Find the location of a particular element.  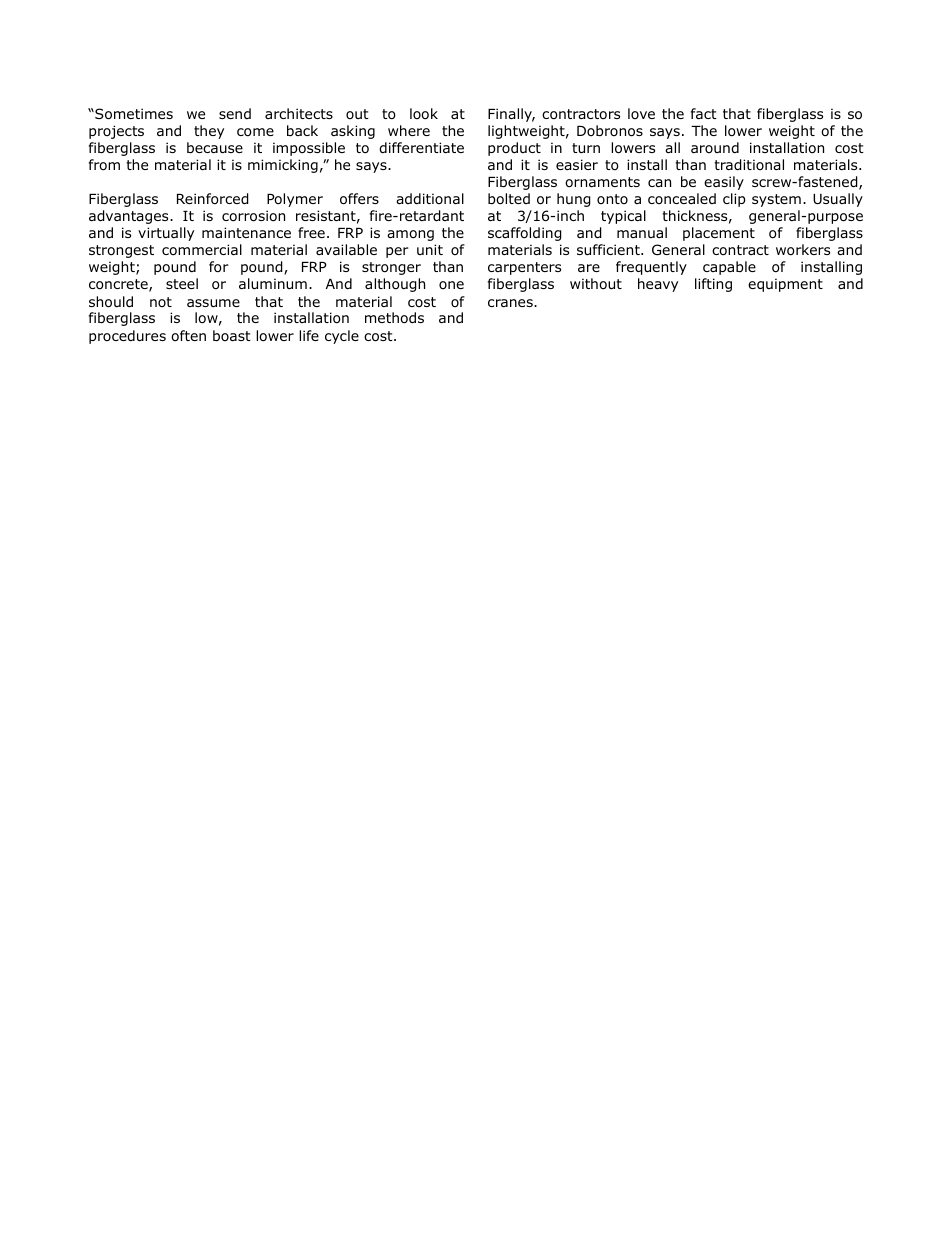

often is located at coordinates (188, 336).
